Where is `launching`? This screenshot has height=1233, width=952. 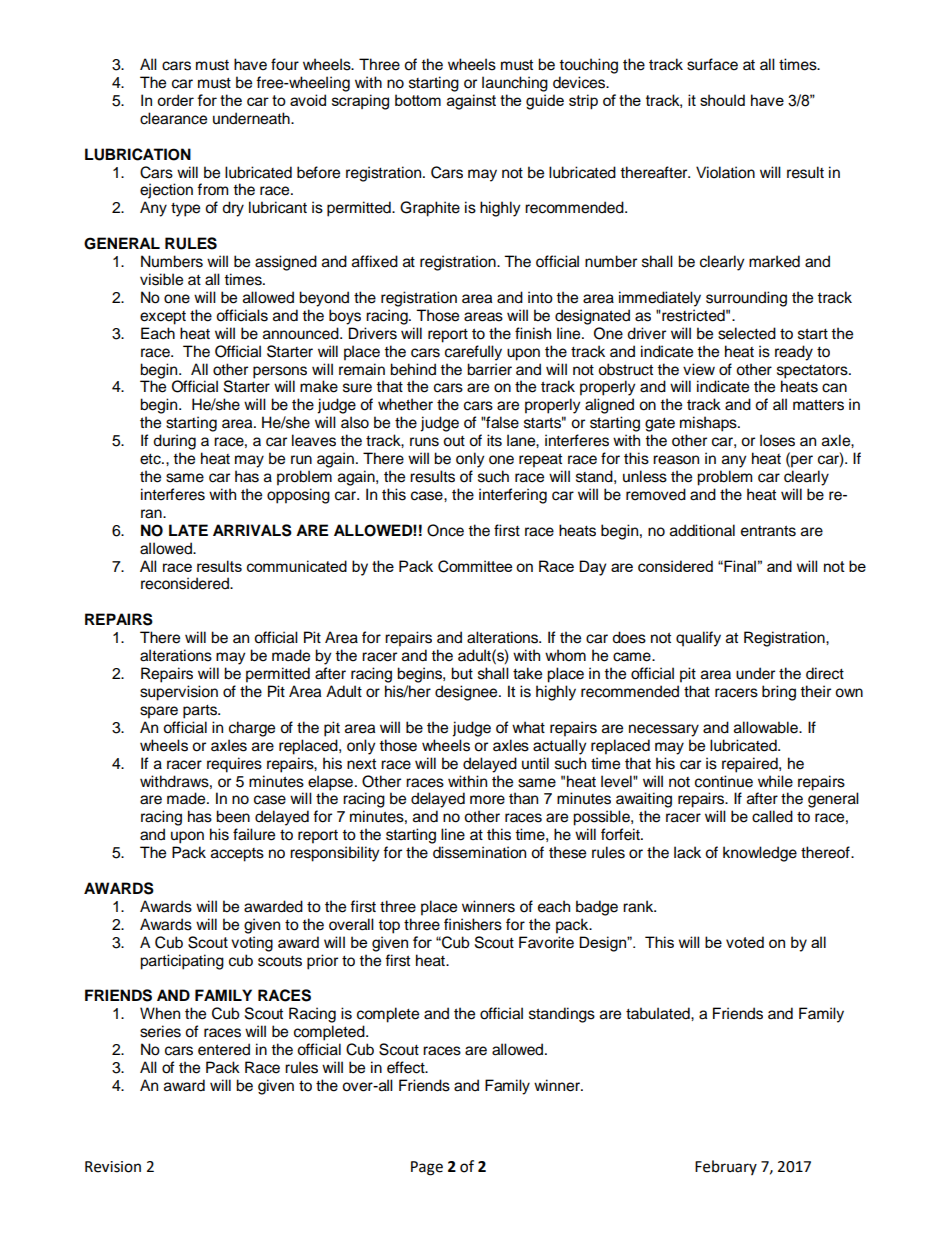 launching is located at coordinates (515, 84).
